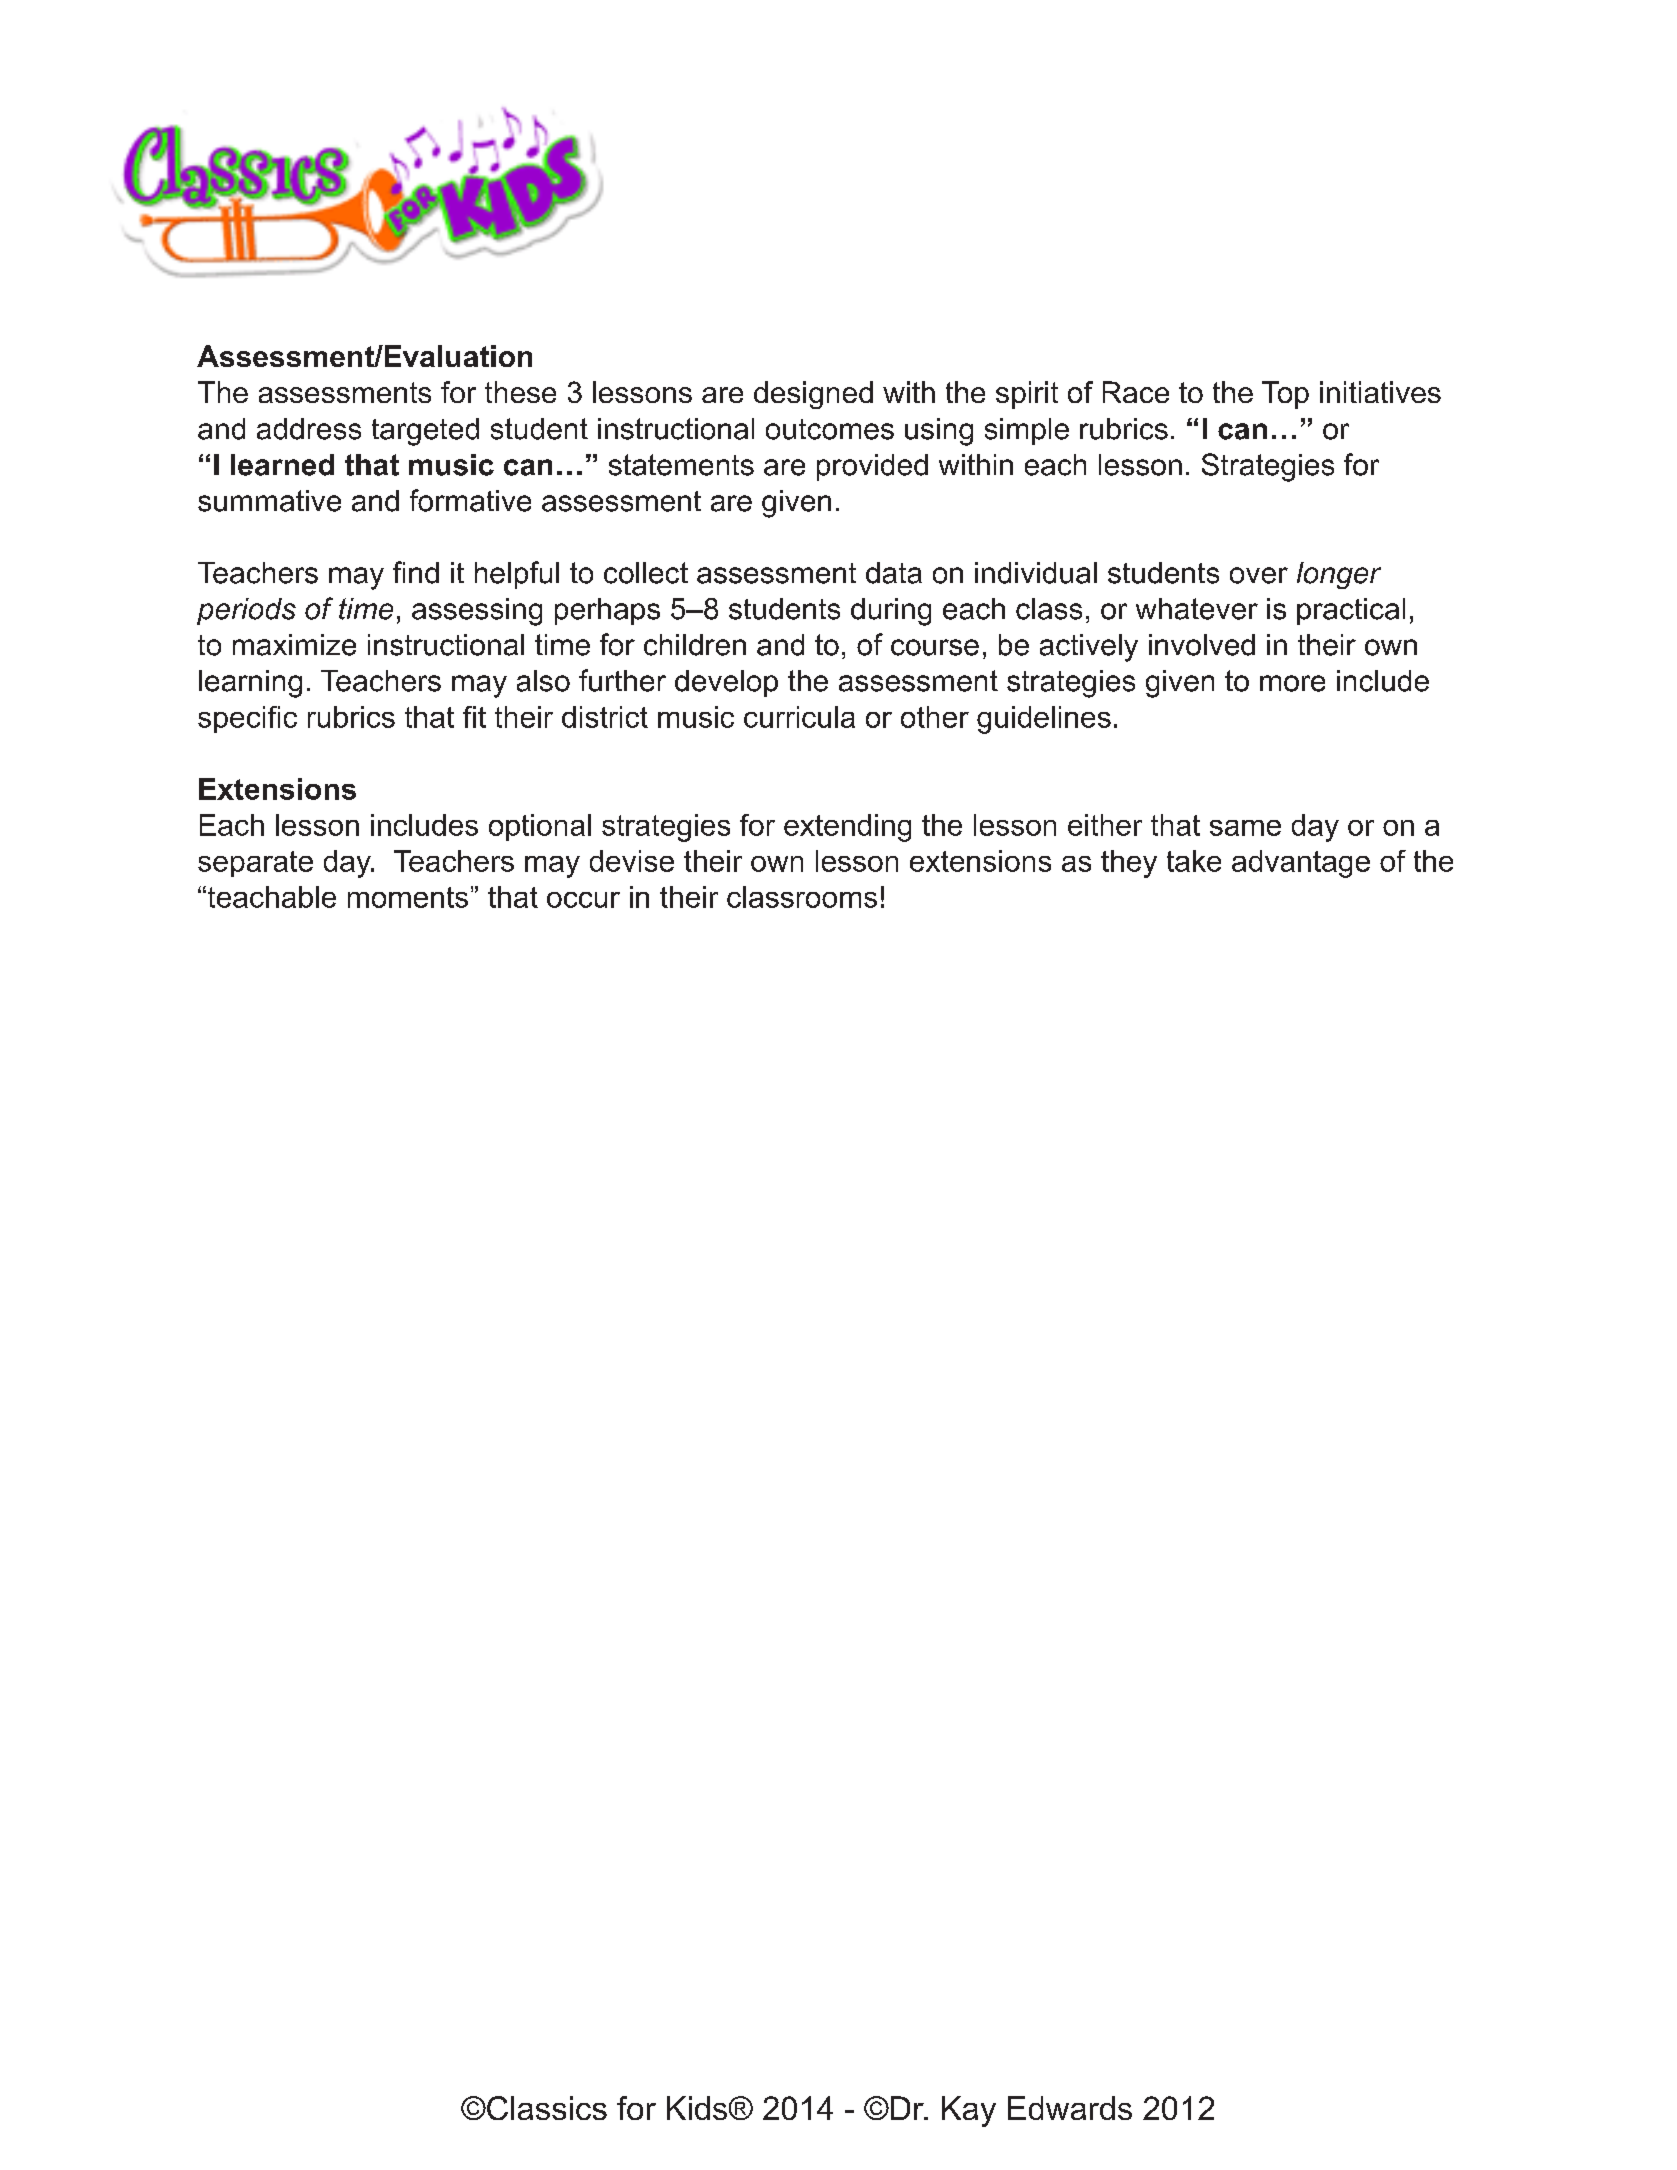 The height and width of the screenshot is (2170, 1677). What do you see at coordinates (1070, 2108) in the screenshot?
I see `Edwards` at bounding box center [1070, 2108].
